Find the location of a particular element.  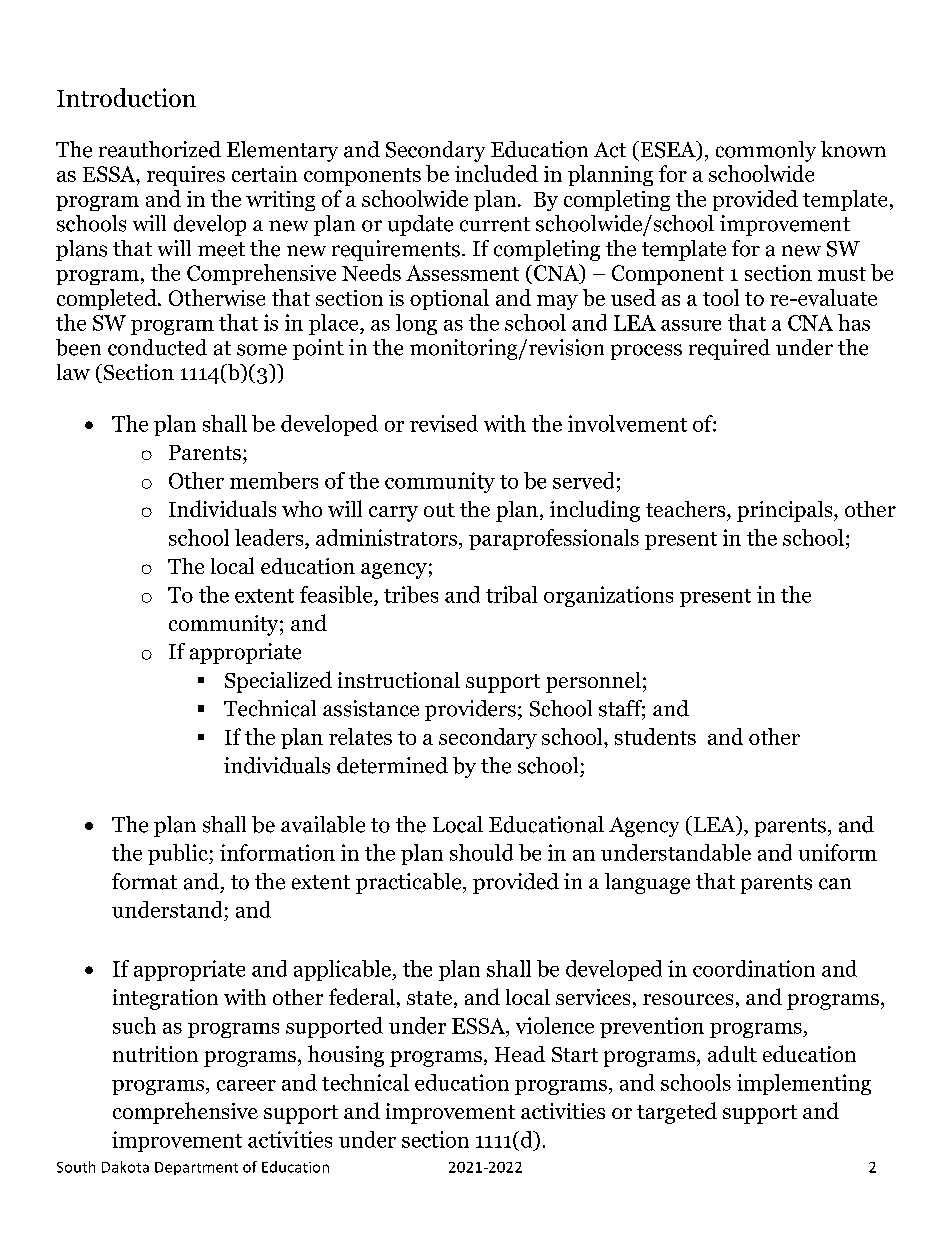

principals is located at coordinates (786, 511).
